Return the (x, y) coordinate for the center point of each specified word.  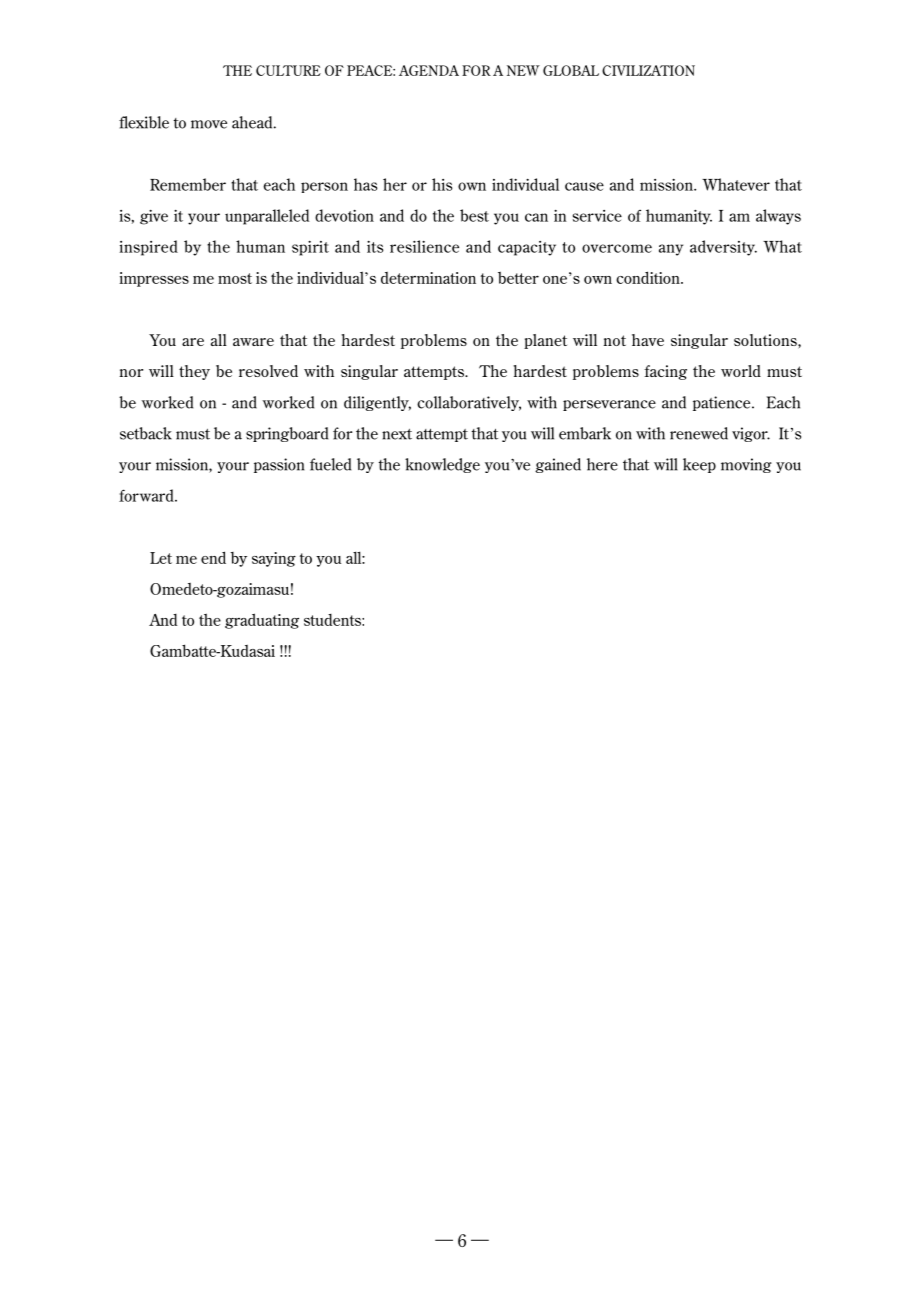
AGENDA (429, 70)
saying (274, 559)
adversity (723, 248)
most (235, 278)
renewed (699, 433)
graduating (262, 621)
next (397, 434)
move (209, 124)
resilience (424, 246)
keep (699, 465)
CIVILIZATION (648, 70)
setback (146, 433)
